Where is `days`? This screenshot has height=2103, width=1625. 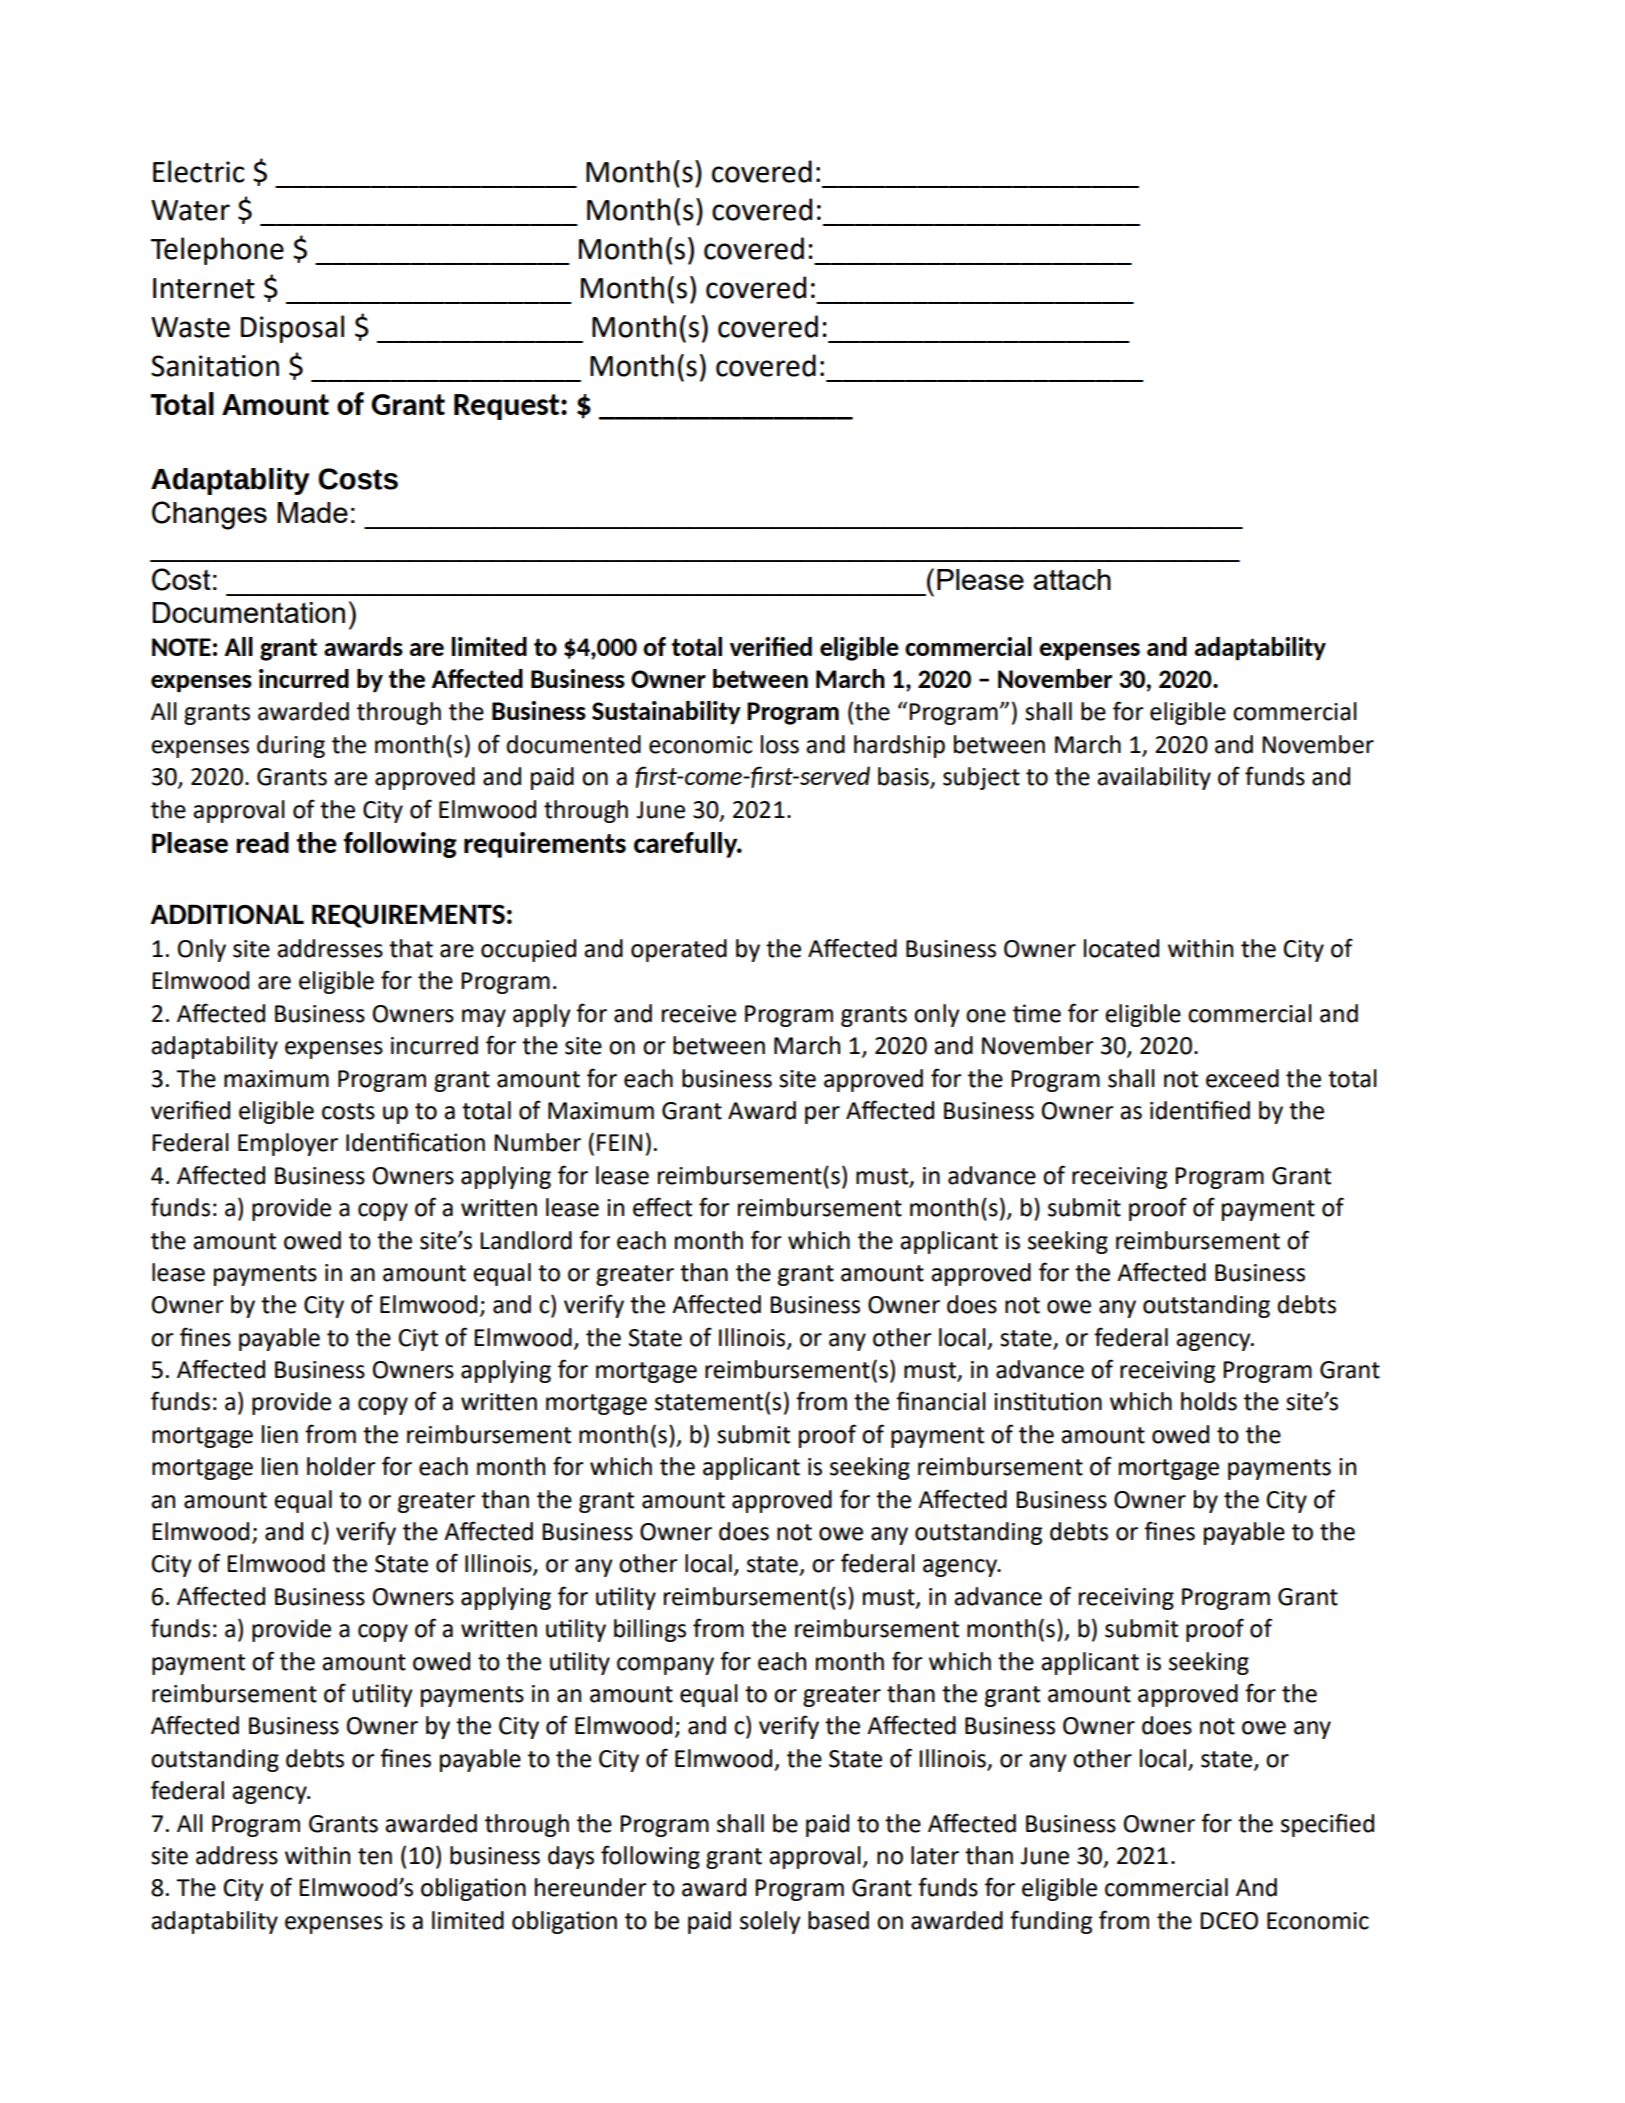
days is located at coordinates (571, 1857).
